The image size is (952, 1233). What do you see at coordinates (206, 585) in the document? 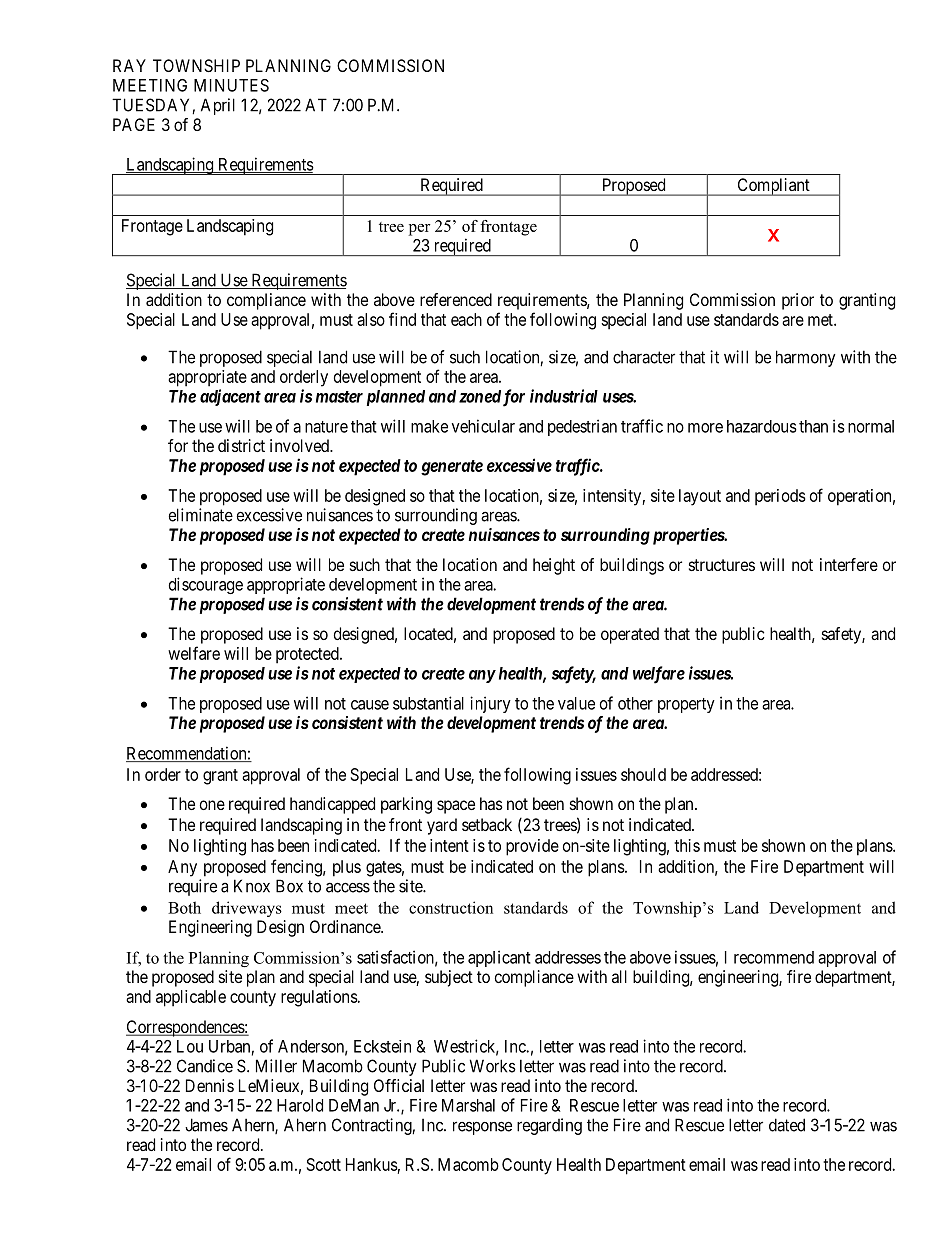
I see `discourage` at bounding box center [206, 585].
